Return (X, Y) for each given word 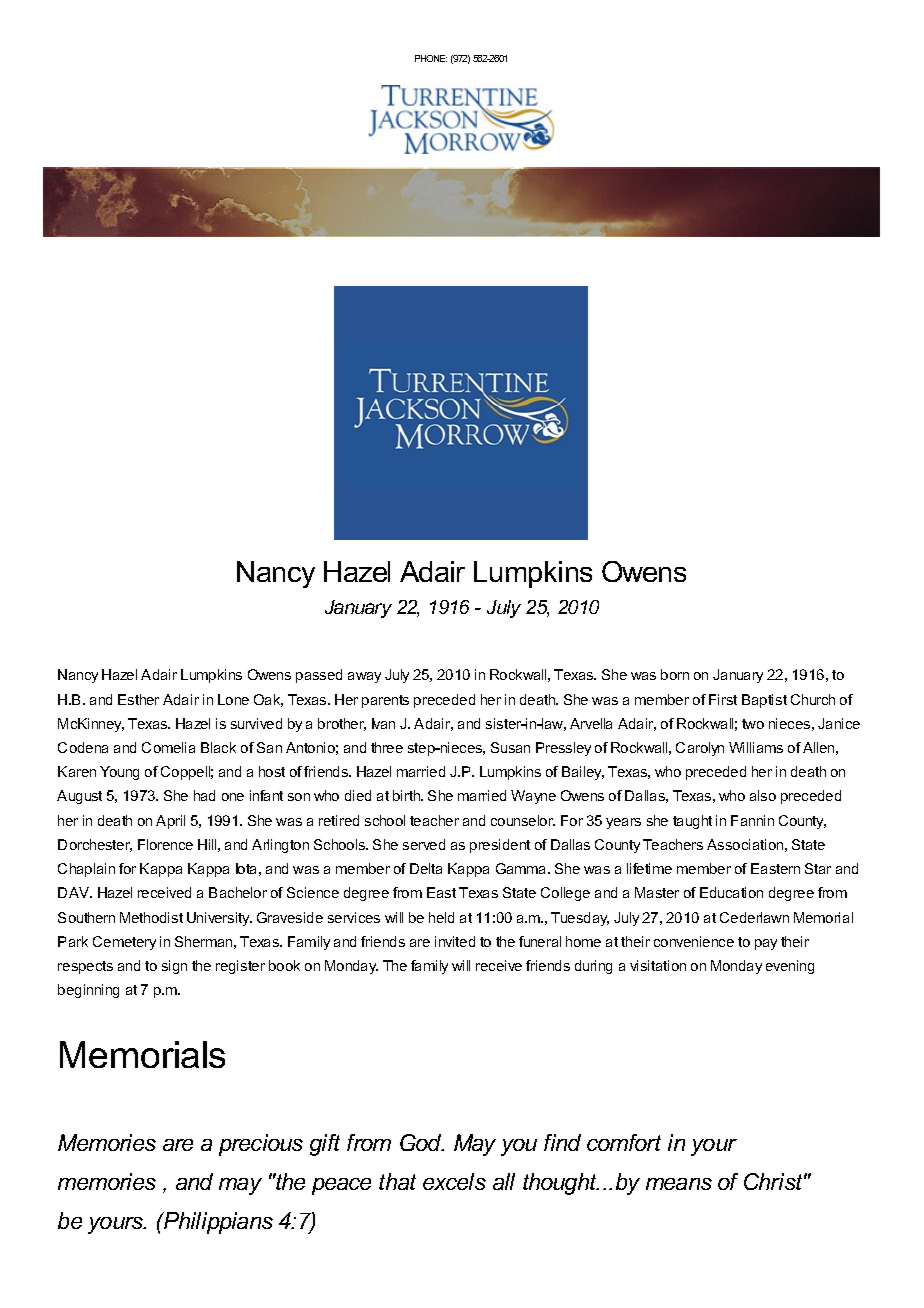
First (723, 699)
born (675, 674)
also (763, 795)
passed (319, 676)
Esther (138, 699)
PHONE (431, 58)
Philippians (217, 1223)
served (424, 844)
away (364, 677)
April (170, 822)
